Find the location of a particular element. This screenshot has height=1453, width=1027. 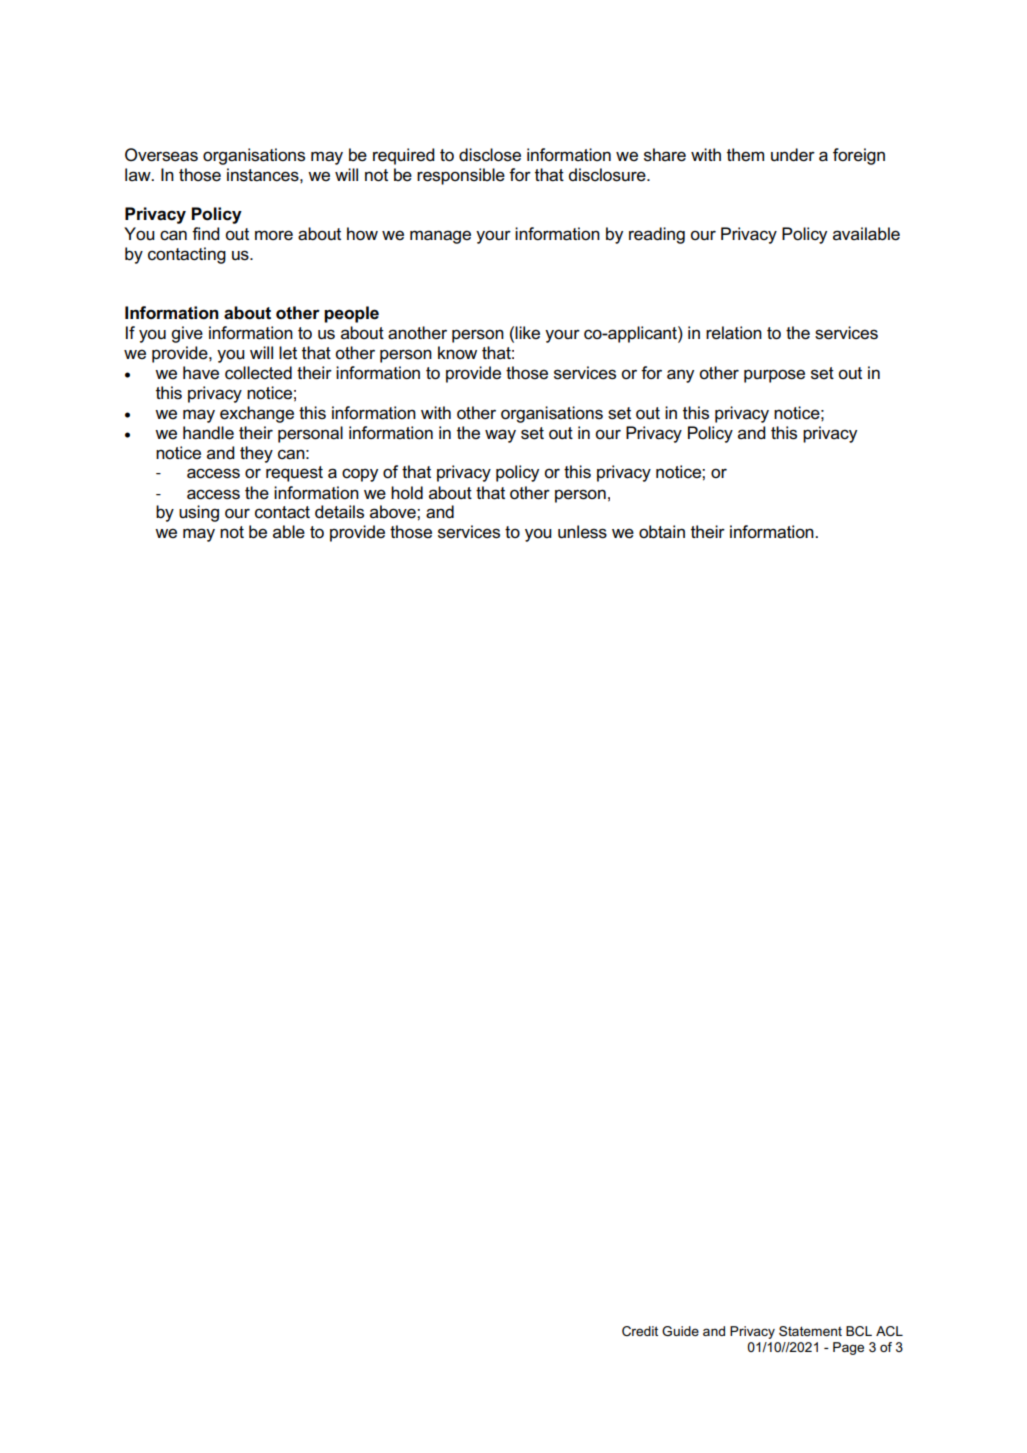

way is located at coordinates (500, 436).
